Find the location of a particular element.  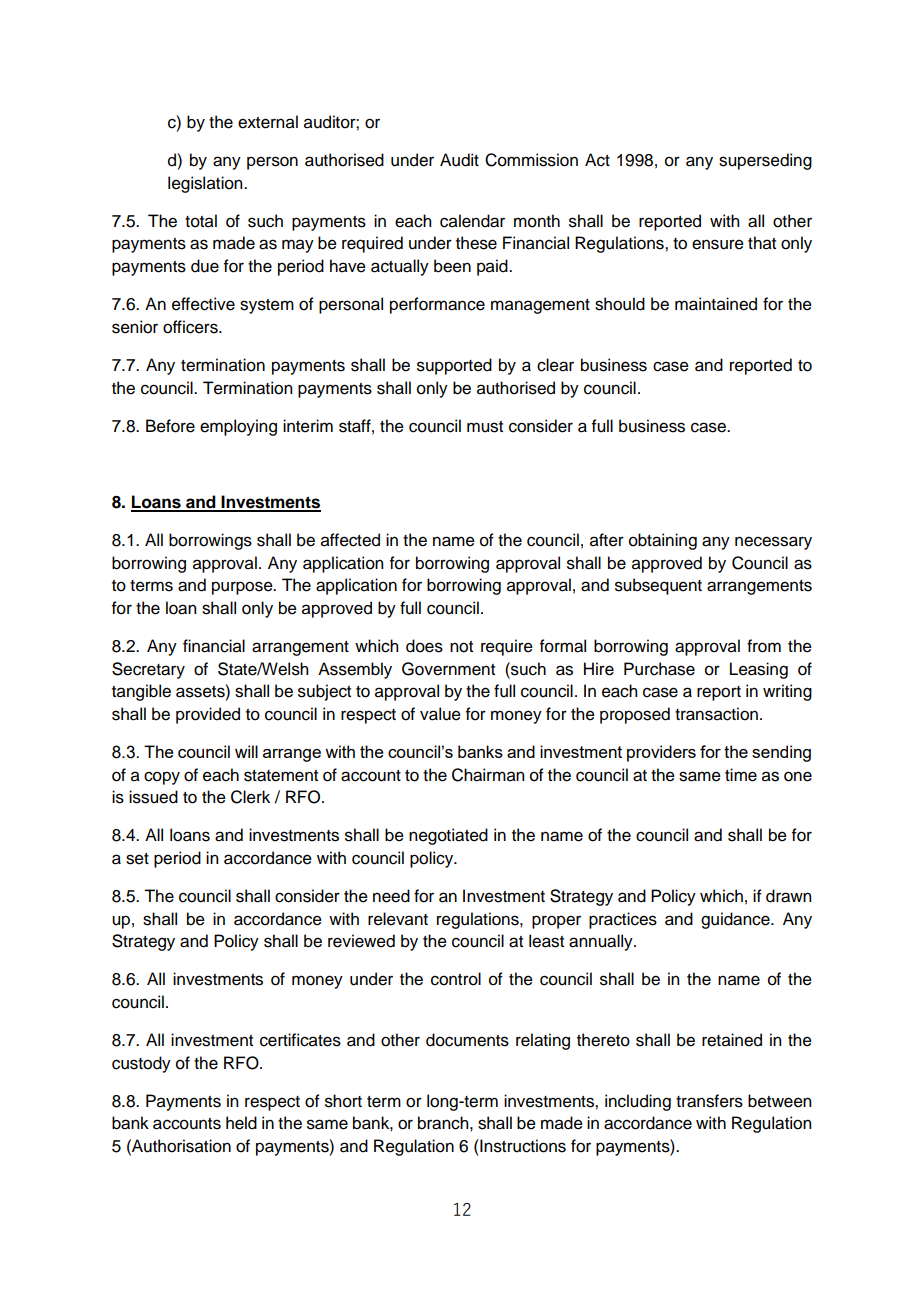

officers is located at coordinates (191, 327).
